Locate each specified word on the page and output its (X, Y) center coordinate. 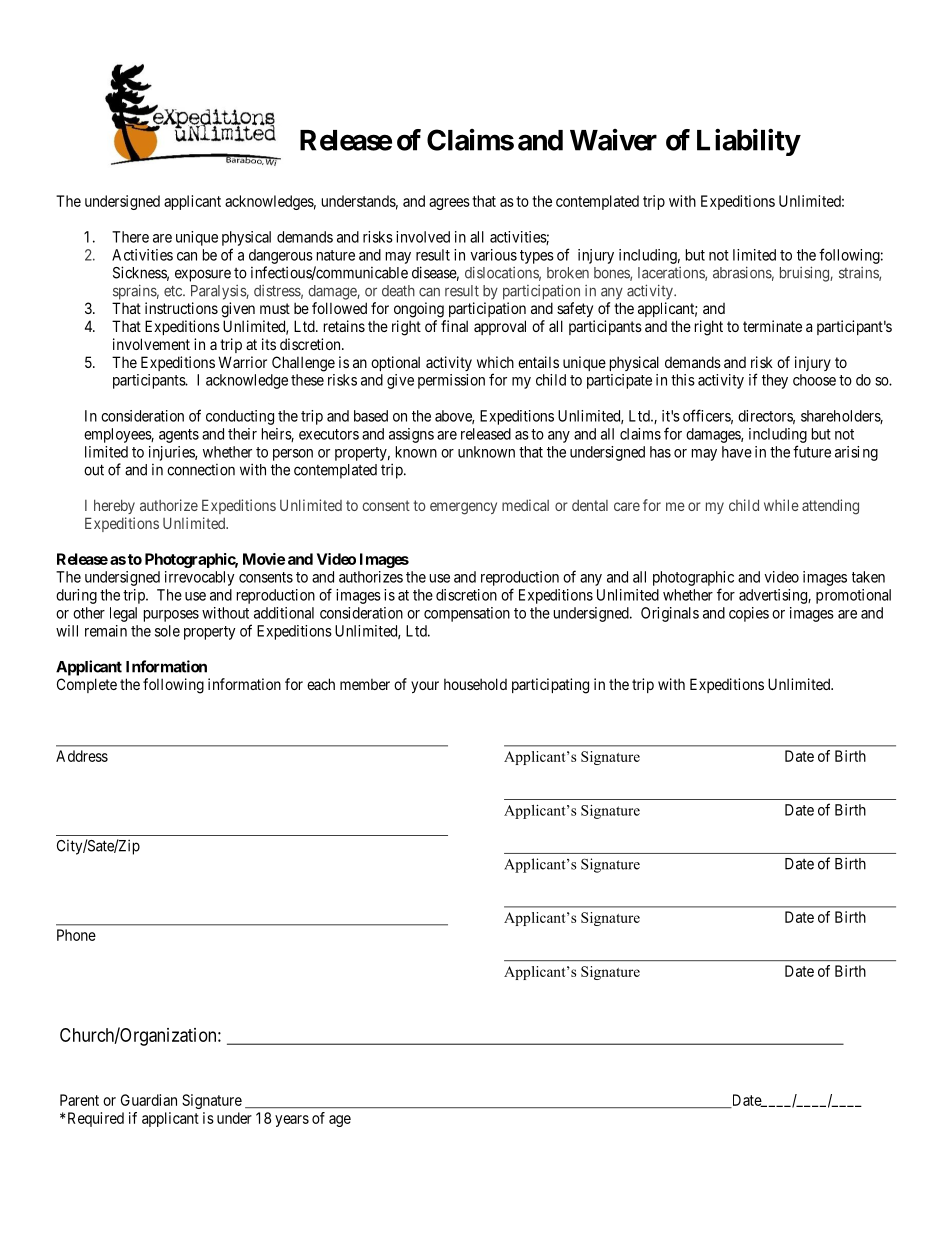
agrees (449, 204)
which (495, 362)
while (781, 505)
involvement (151, 344)
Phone (76, 935)
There (130, 237)
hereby (114, 506)
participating (550, 686)
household (475, 684)
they (775, 381)
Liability (748, 142)
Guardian (149, 1100)
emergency (463, 508)
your (425, 687)
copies (749, 614)
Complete (87, 685)
